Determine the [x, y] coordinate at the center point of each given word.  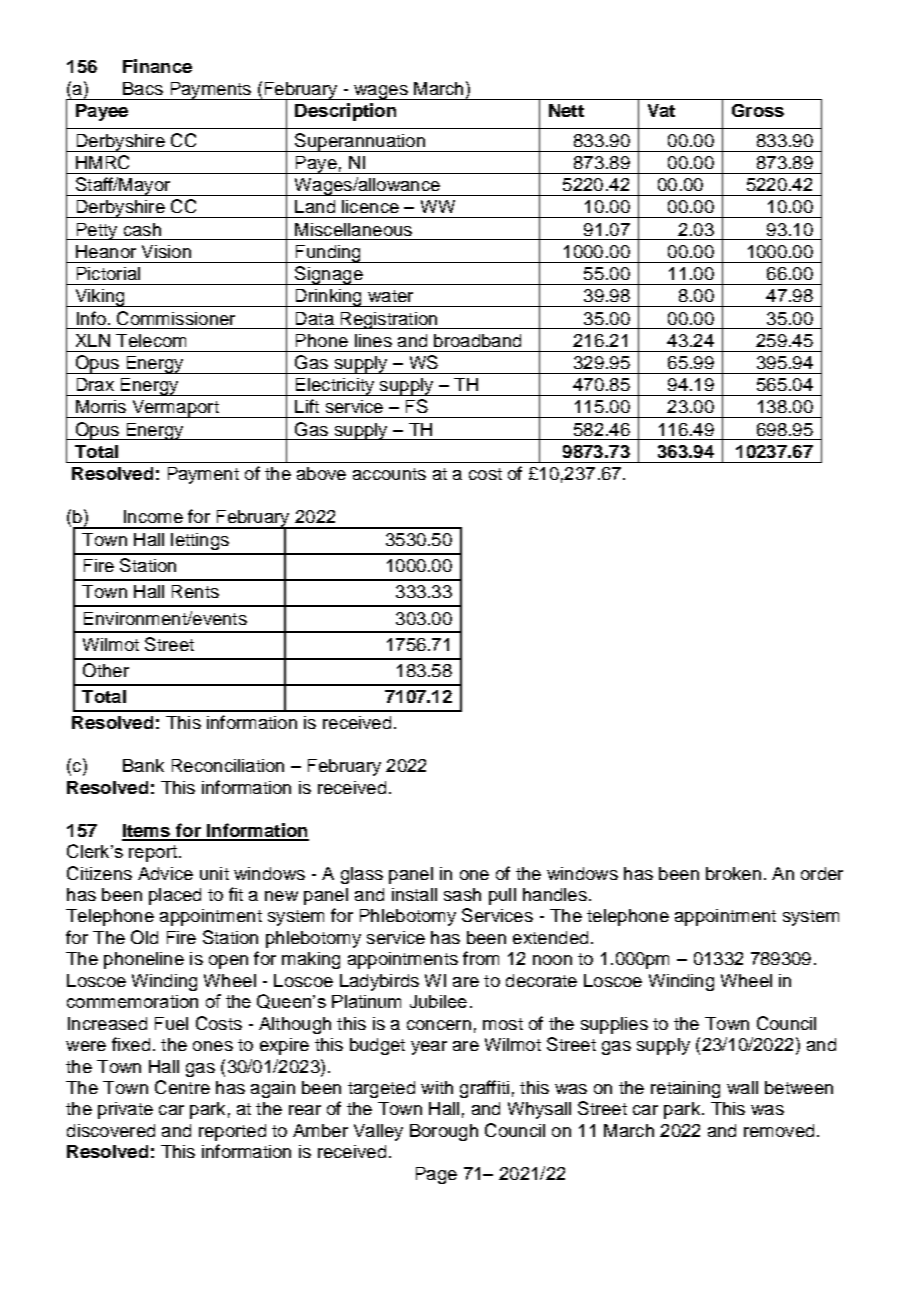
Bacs [143, 88]
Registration [389, 320]
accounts [389, 474]
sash [462, 894]
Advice [165, 873]
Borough [444, 1132]
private [125, 1110]
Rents [195, 591]
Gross [758, 110]
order [822, 873]
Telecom [151, 340]
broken [733, 873]
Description [345, 112]
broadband [477, 340]
